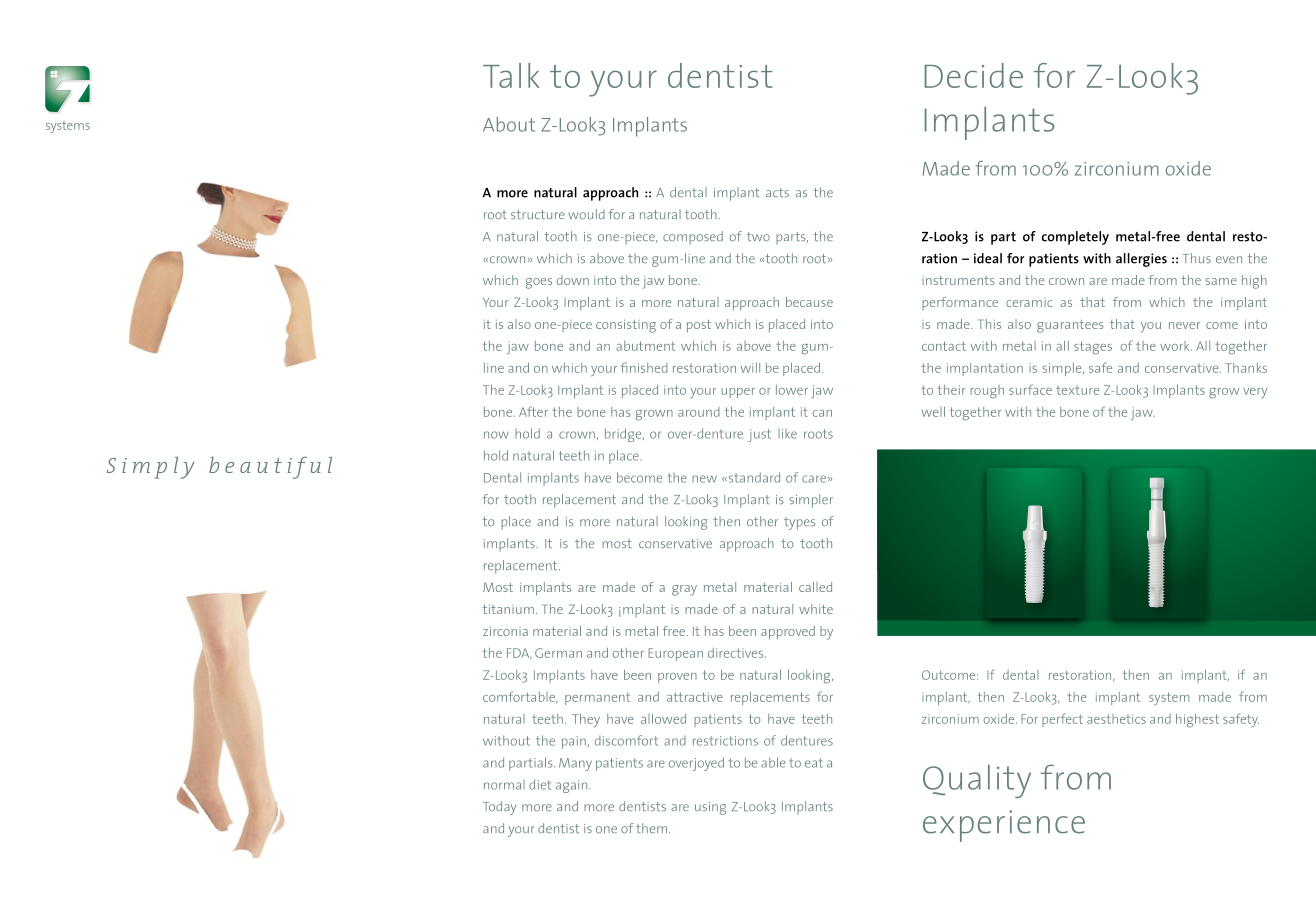  Describe the element at coordinates (974, 75) in the document. I see `Decide` at that location.
